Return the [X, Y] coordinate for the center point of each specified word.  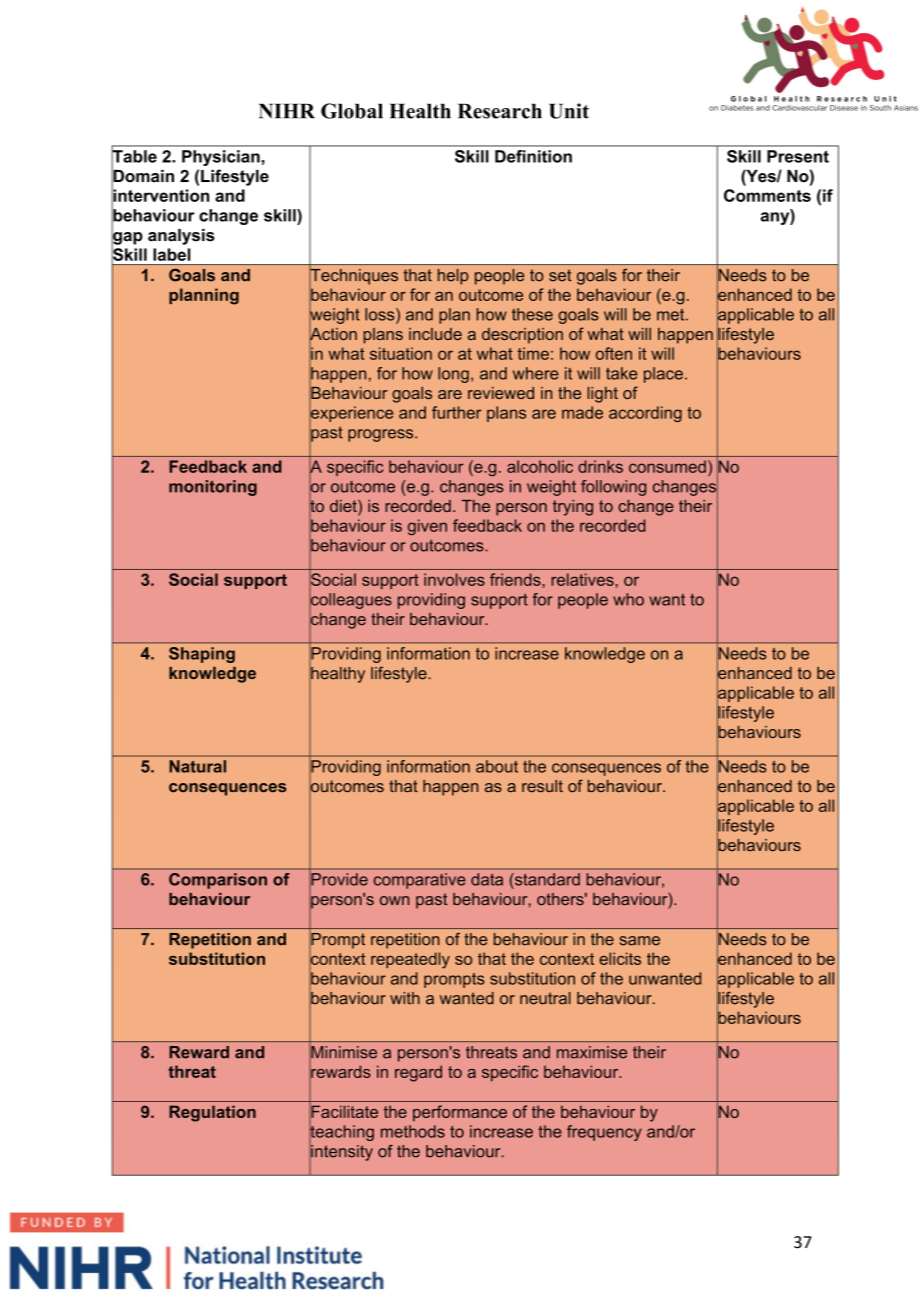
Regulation [212, 1113]
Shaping [202, 655]
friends [516, 579]
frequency [604, 1133]
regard [418, 1073]
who [628, 599]
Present [798, 156]
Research [500, 111]
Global [352, 111]
